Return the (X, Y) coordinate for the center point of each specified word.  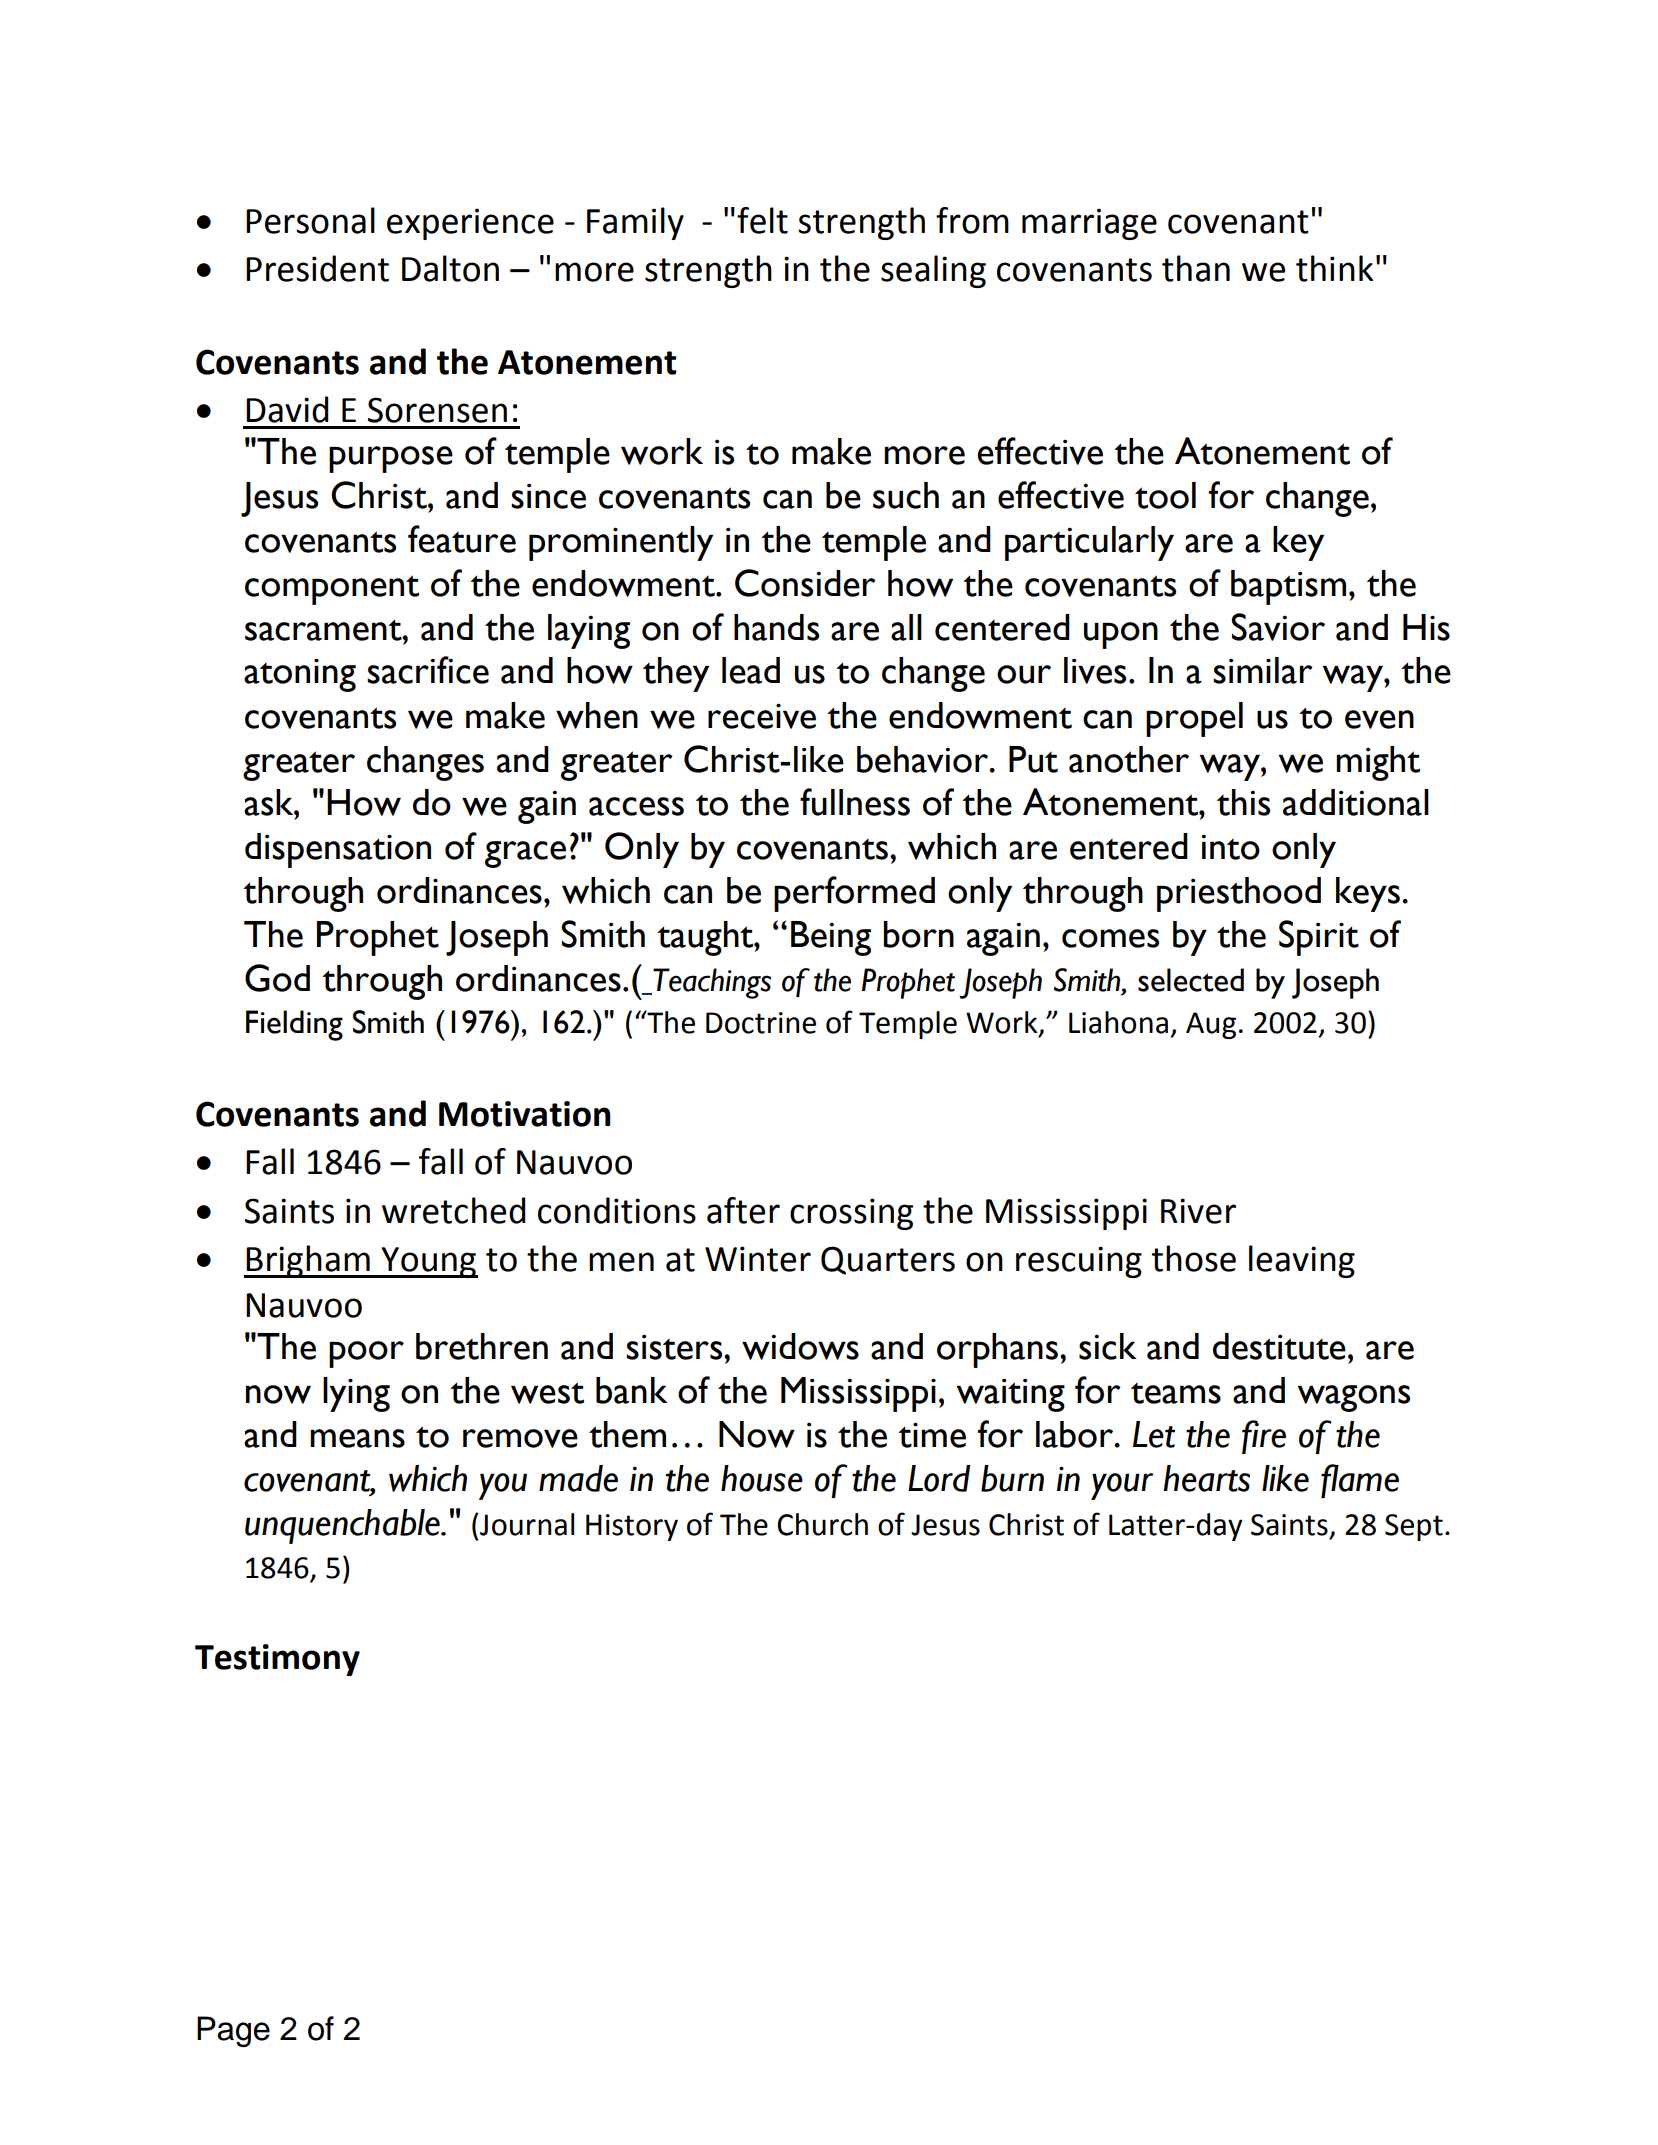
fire (1264, 1437)
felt (762, 220)
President (317, 268)
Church (822, 1524)
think (1334, 268)
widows (800, 1346)
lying (356, 1394)
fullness (855, 802)
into (1230, 847)
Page (233, 2031)
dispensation (338, 850)
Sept (1414, 1527)
